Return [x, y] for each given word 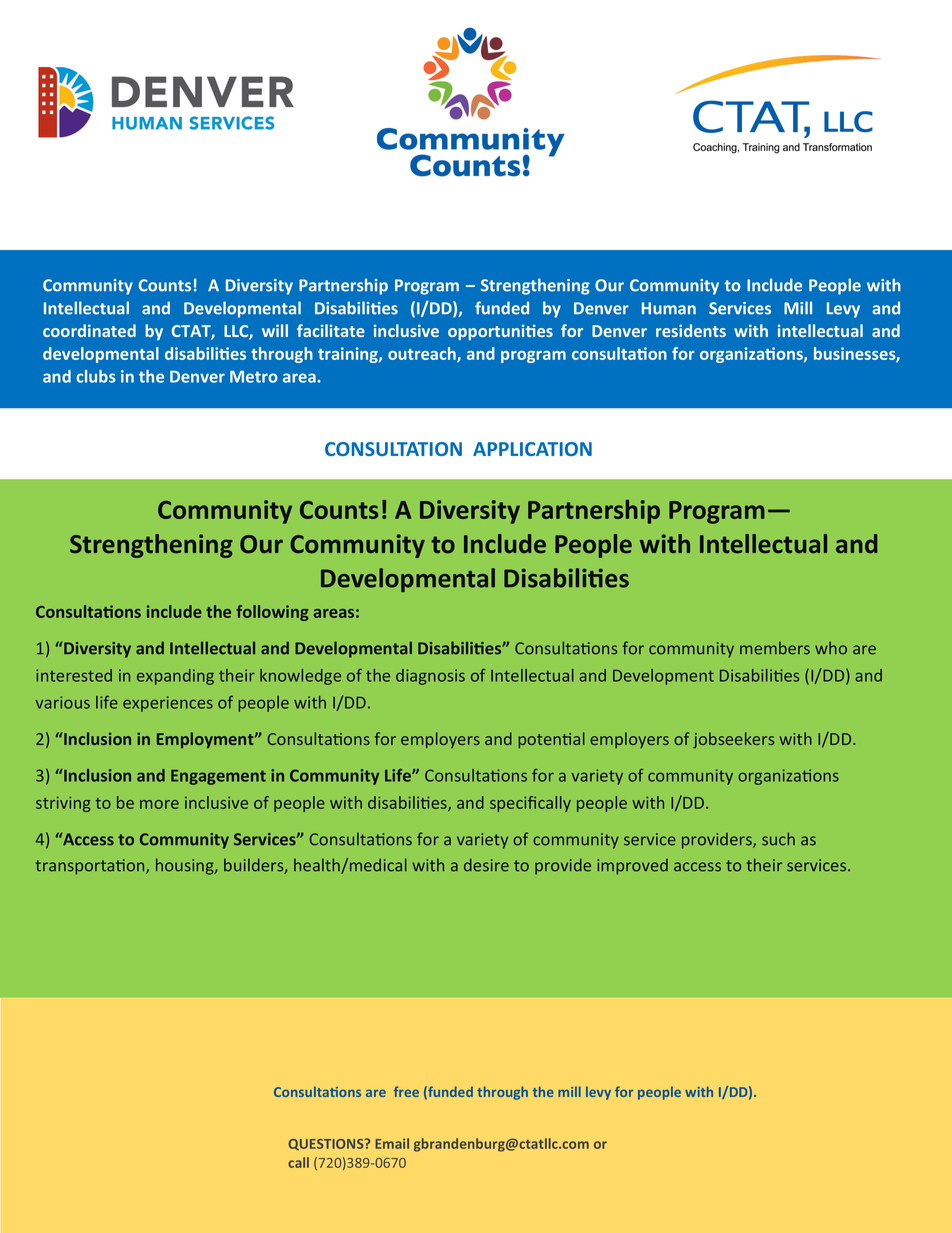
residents [691, 330]
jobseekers [733, 740]
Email [392, 1143]
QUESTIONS [327, 1144]
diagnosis [430, 677]
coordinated [89, 330]
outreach [423, 355]
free [406, 1091]
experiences [168, 704]
